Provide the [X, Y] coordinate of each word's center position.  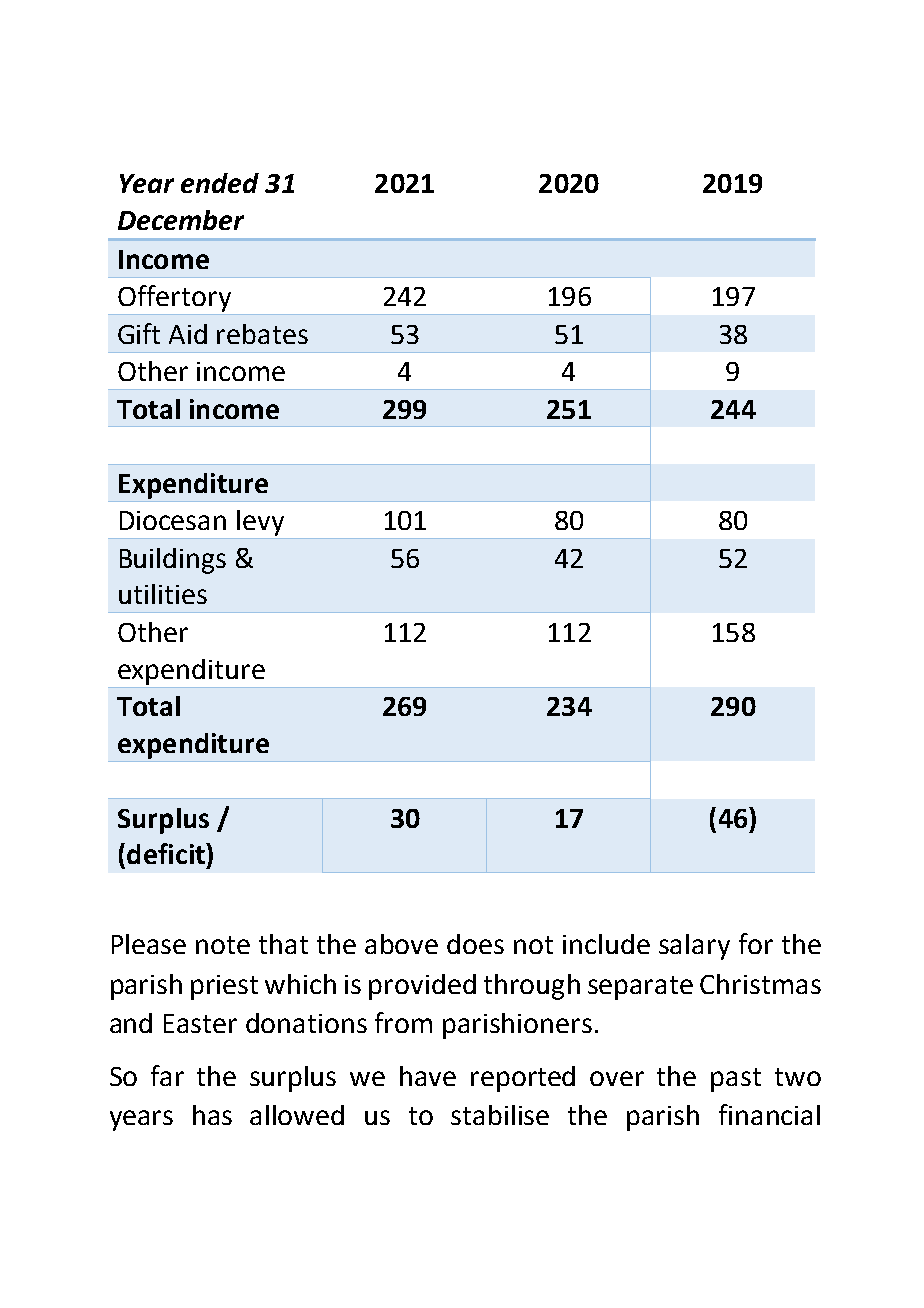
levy [260, 523]
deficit [167, 853]
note [223, 945]
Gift [139, 333]
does [475, 944]
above [401, 944]
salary [694, 947]
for [756, 943]
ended [220, 183]
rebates [262, 334]
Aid [188, 334]
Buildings [173, 561]
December [181, 220]
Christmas [760, 984]
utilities [163, 594]
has [212, 1115]
